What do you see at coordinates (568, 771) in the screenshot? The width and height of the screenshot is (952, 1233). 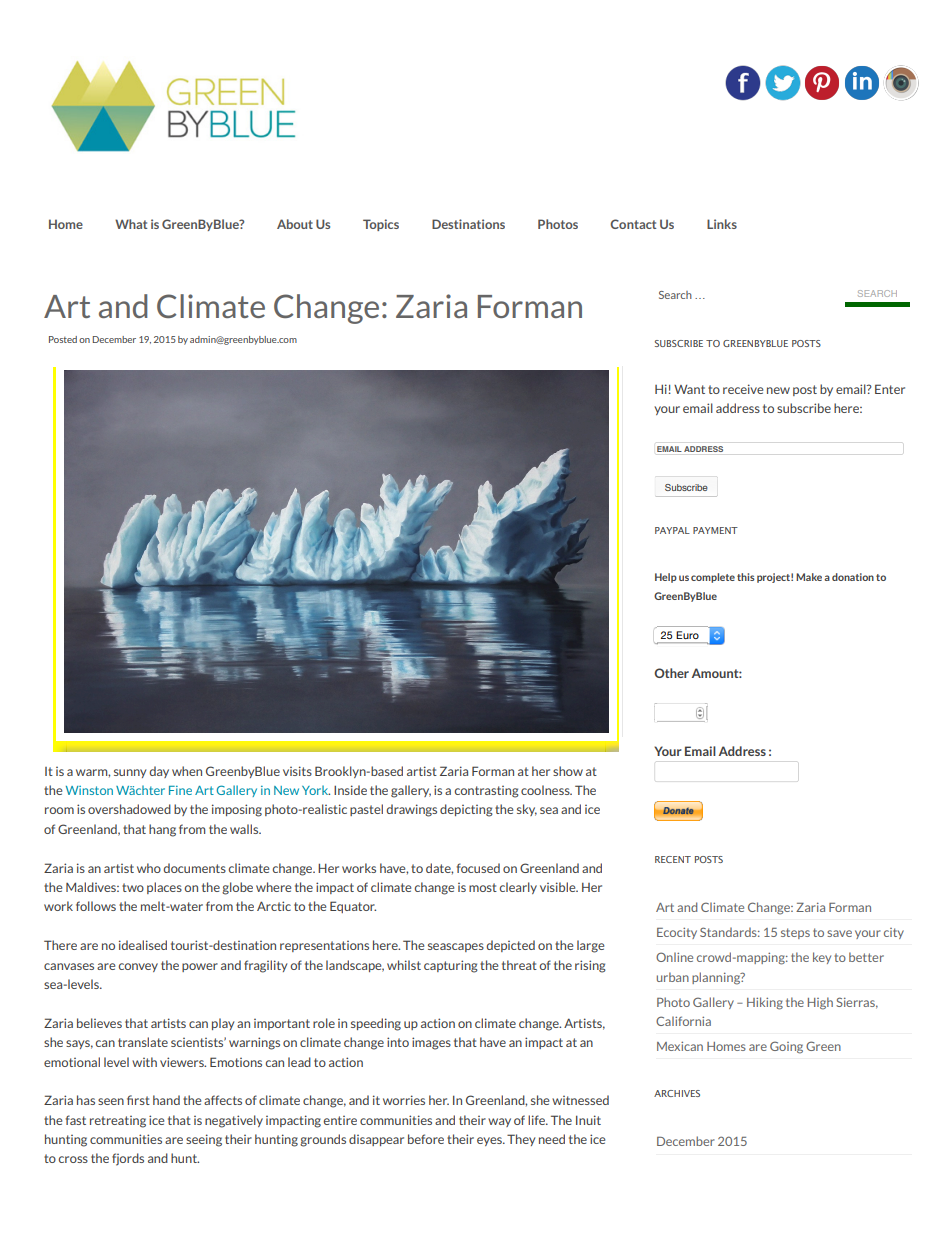 I see `show` at bounding box center [568, 771].
